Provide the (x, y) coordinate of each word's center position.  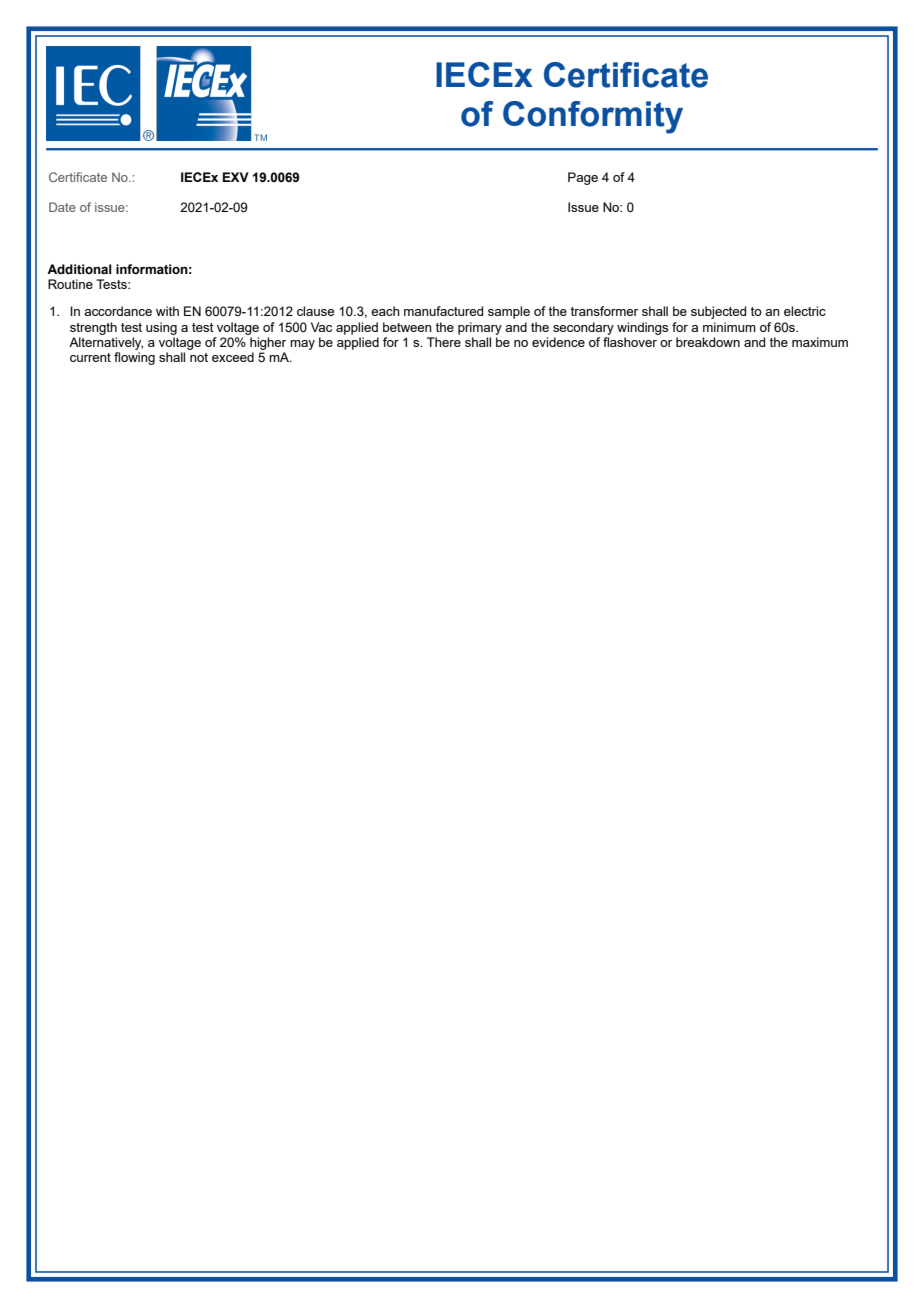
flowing (134, 358)
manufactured (443, 311)
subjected (718, 312)
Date (62, 207)
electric (805, 311)
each (385, 311)
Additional (79, 269)
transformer (604, 311)
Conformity (593, 117)
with (167, 311)
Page (583, 178)
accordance (118, 311)
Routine (70, 284)
